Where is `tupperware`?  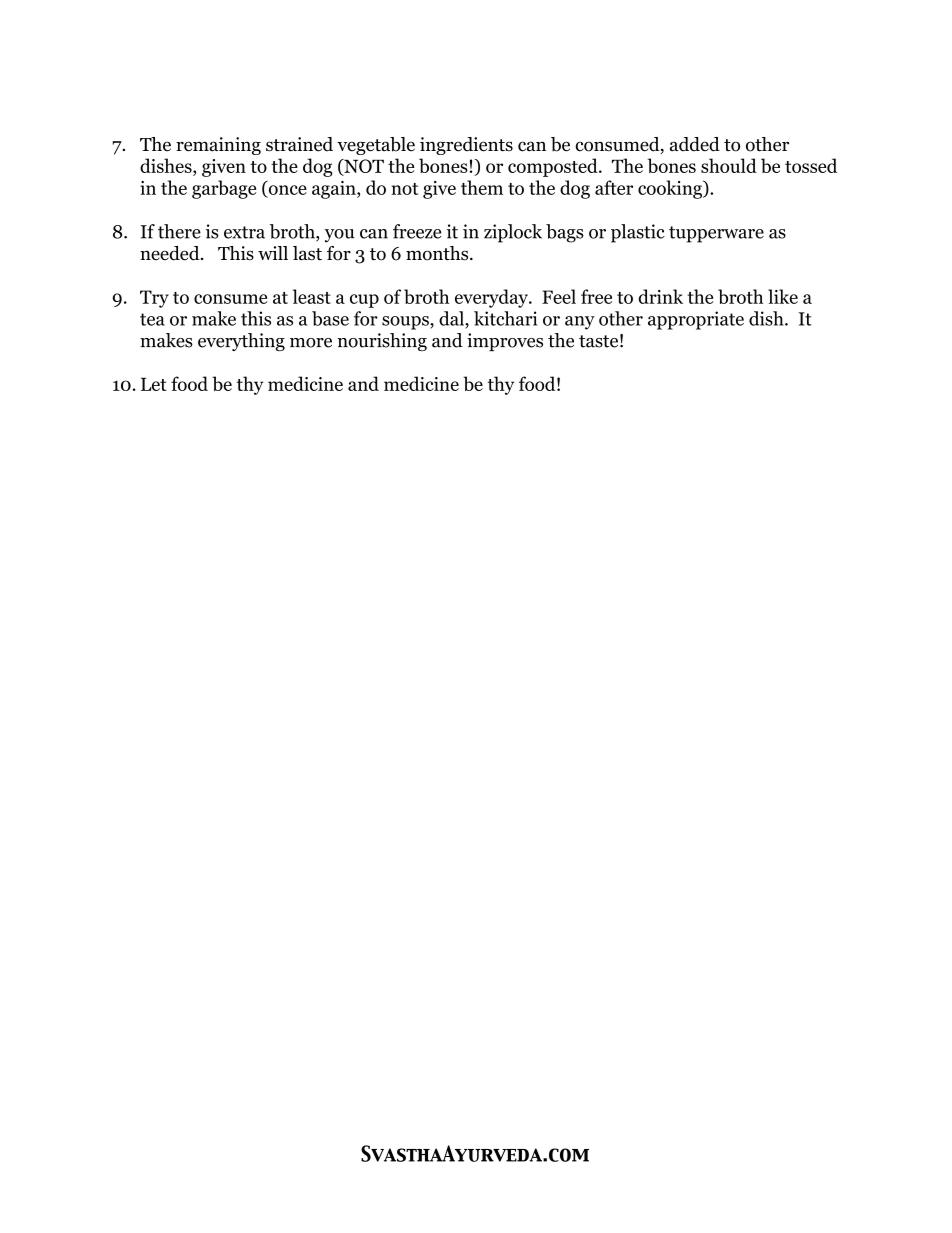
tupperware is located at coordinates (716, 234).
